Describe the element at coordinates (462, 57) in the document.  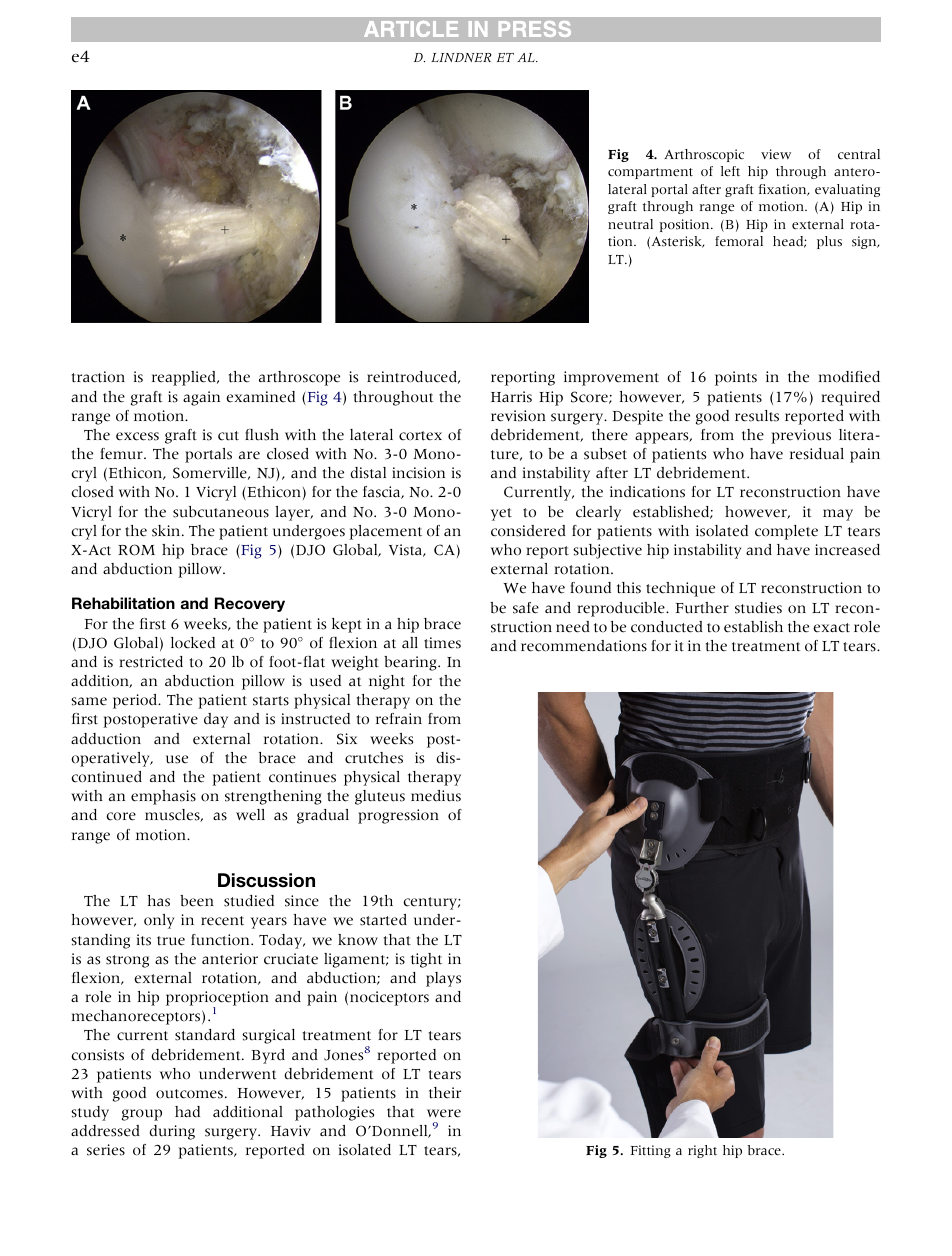
I see `LINDNER` at that location.
